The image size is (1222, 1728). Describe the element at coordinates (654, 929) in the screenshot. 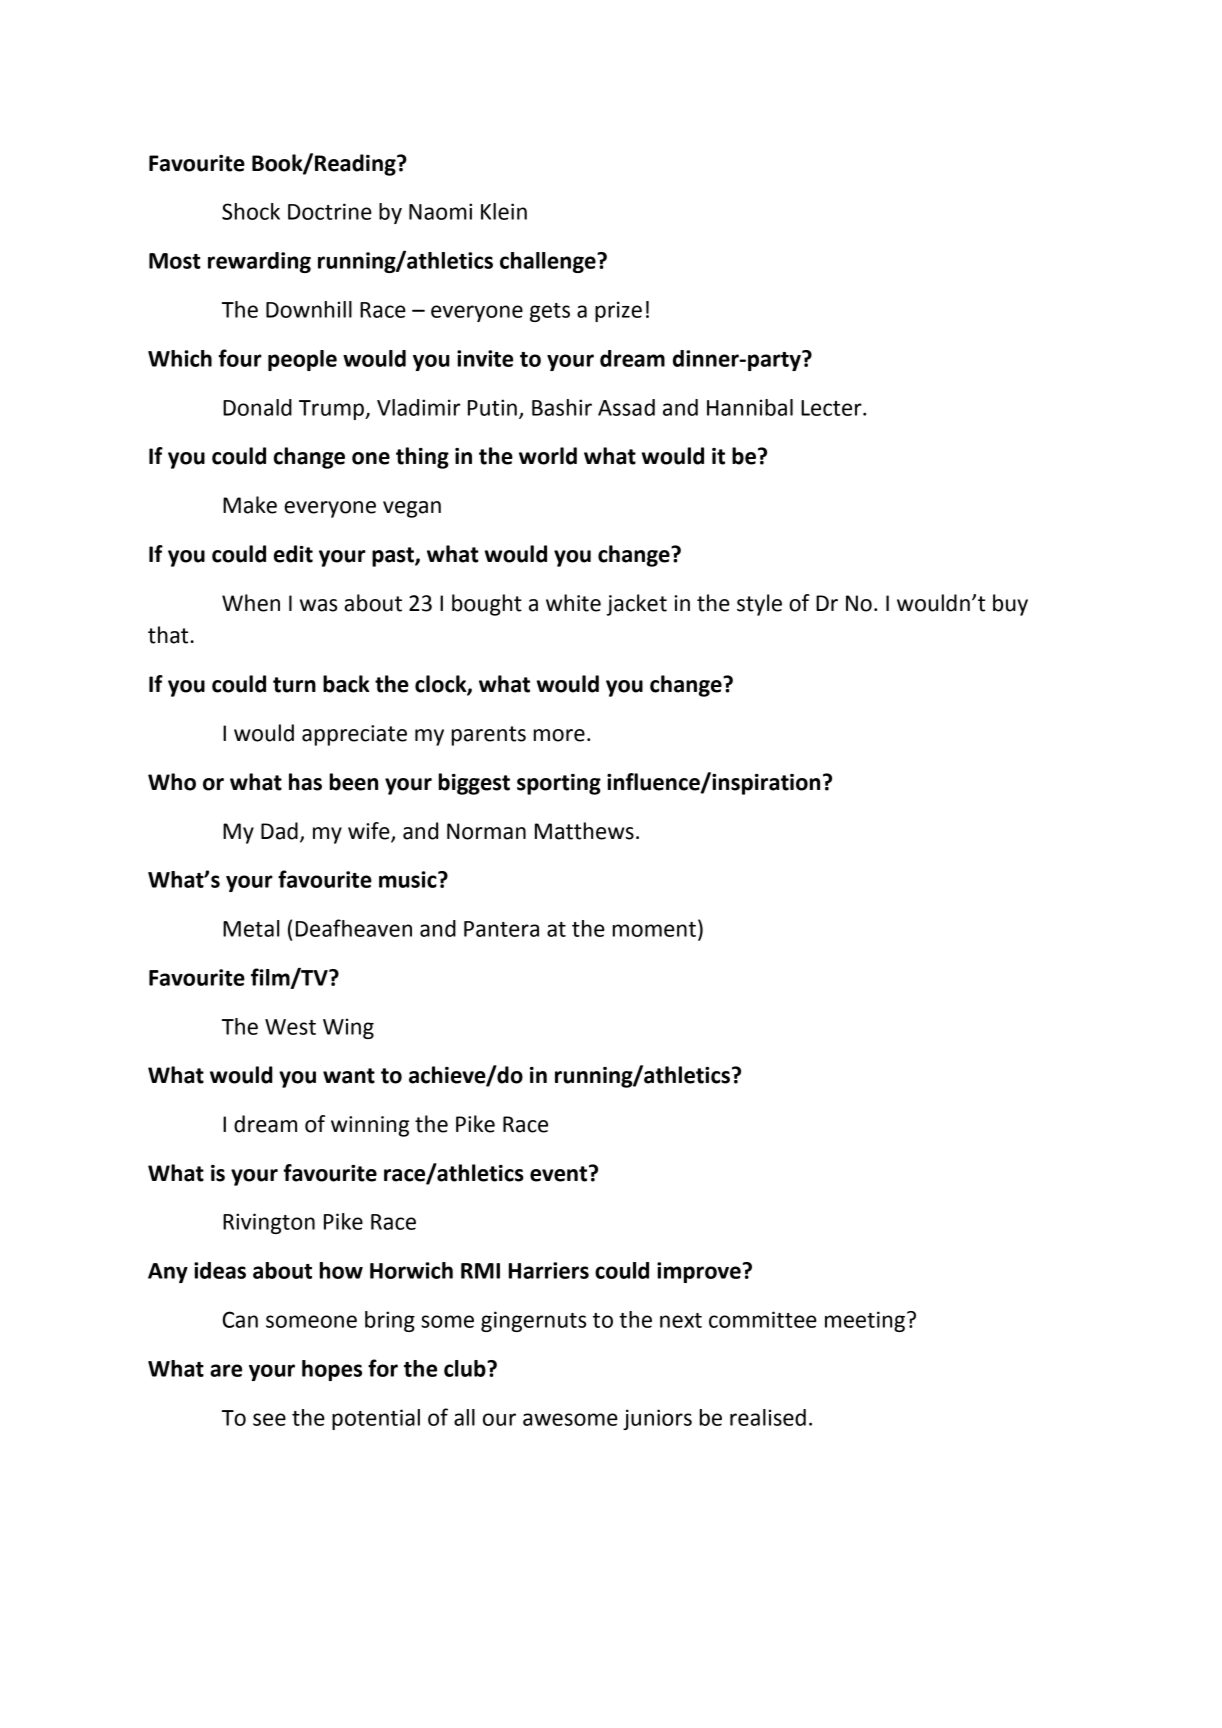

I see `moment` at that location.
